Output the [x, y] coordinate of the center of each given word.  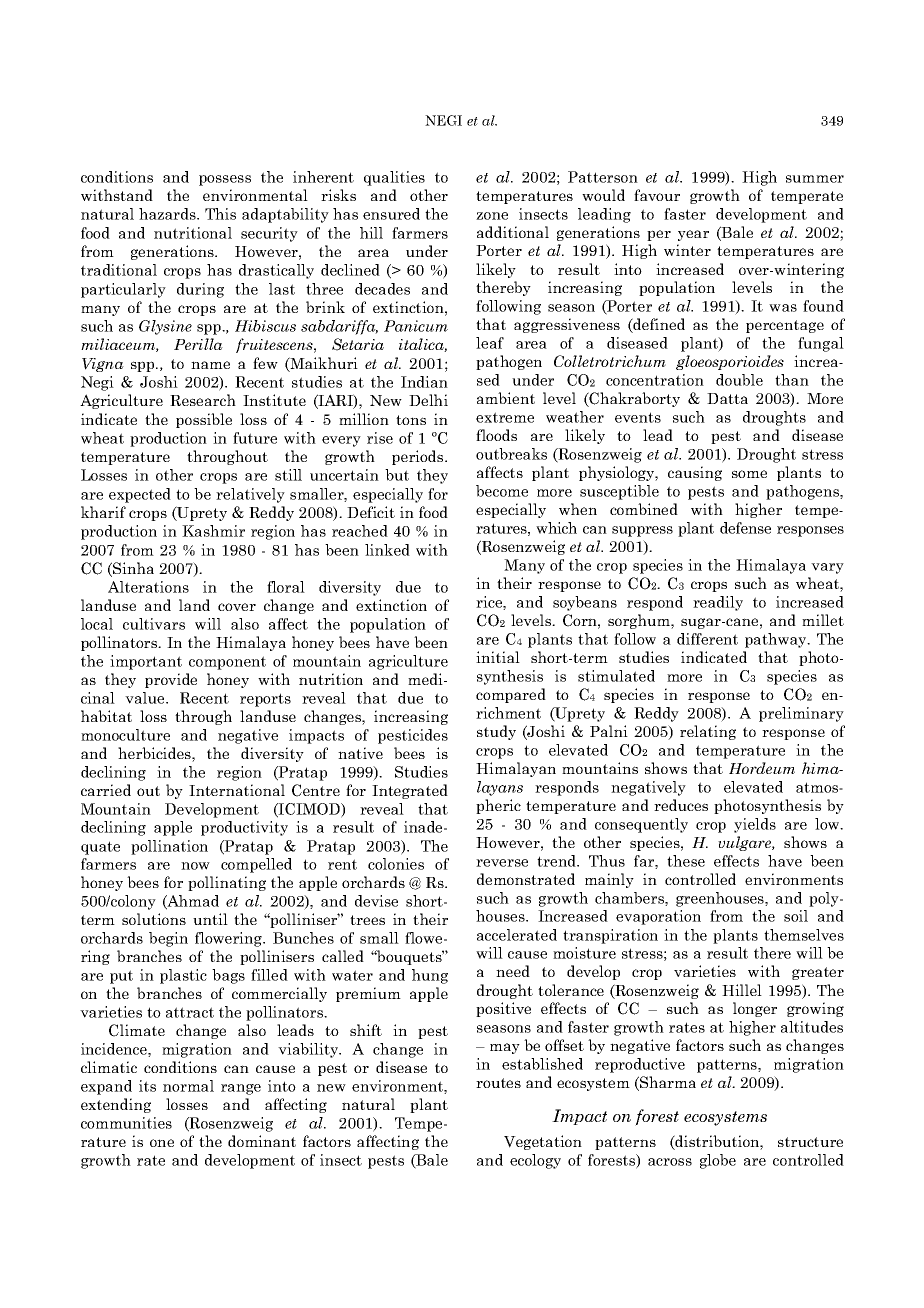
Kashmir [213, 531]
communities [126, 1123]
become [502, 491]
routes [498, 1083]
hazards [168, 214]
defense [745, 528]
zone [492, 216]
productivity [244, 828]
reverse [502, 863]
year [693, 235]
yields [755, 825]
